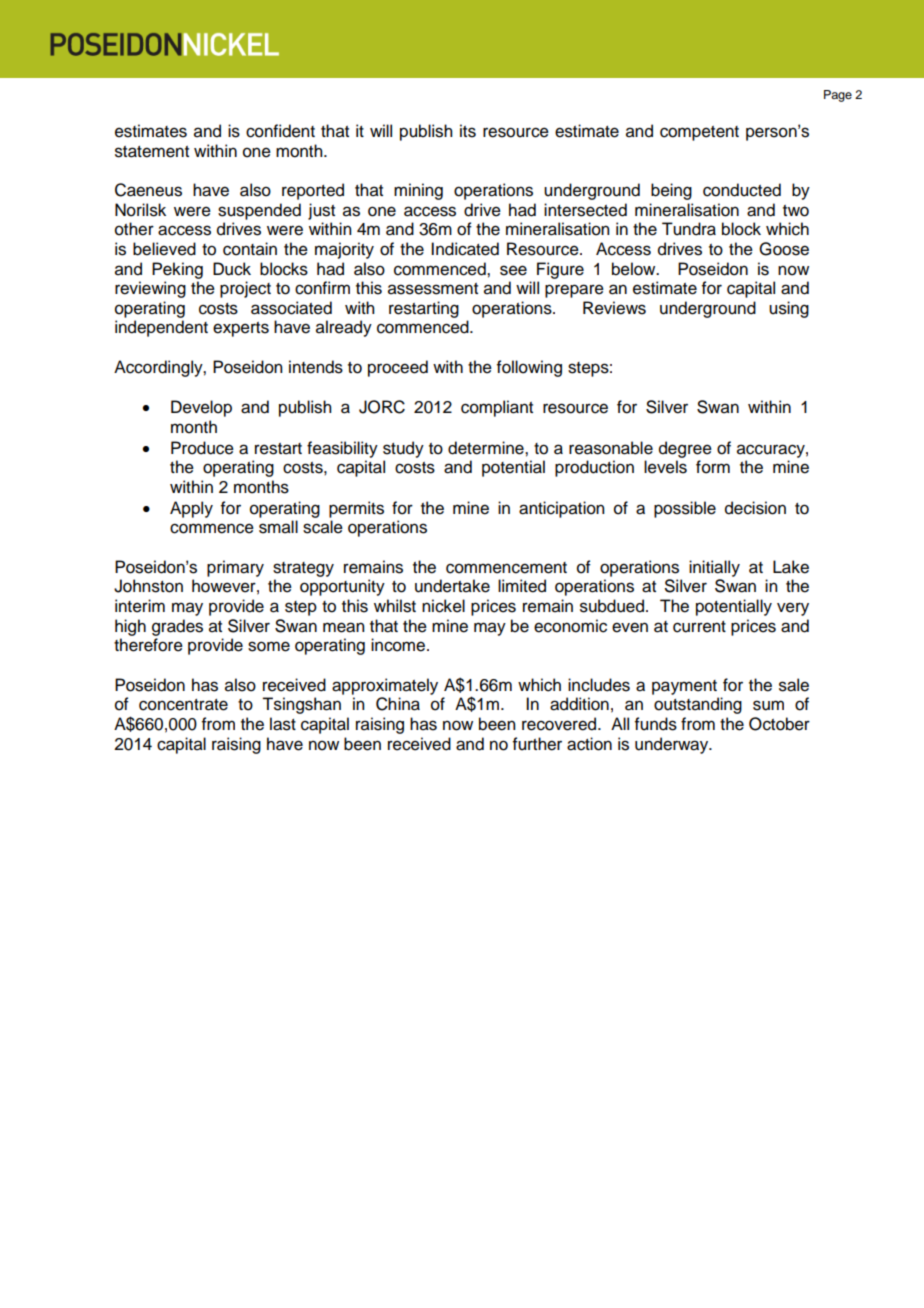 The image size is (924, 1308). What do you see at coordinates (699, 133) in the image?
I see `competent` at bounding box center [699, 133].
